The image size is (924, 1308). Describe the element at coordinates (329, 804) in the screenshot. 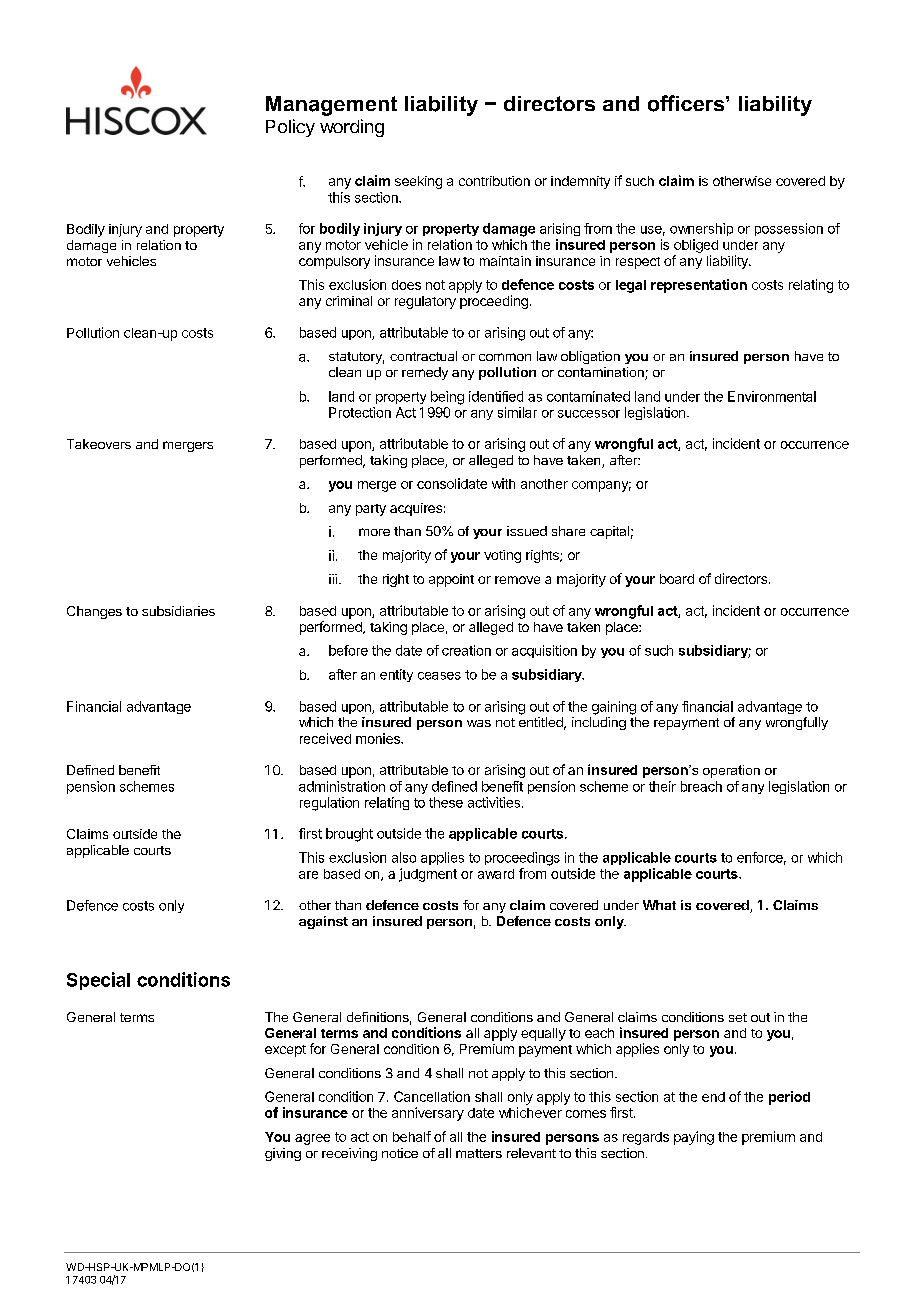

I see `regulation` at that location.
